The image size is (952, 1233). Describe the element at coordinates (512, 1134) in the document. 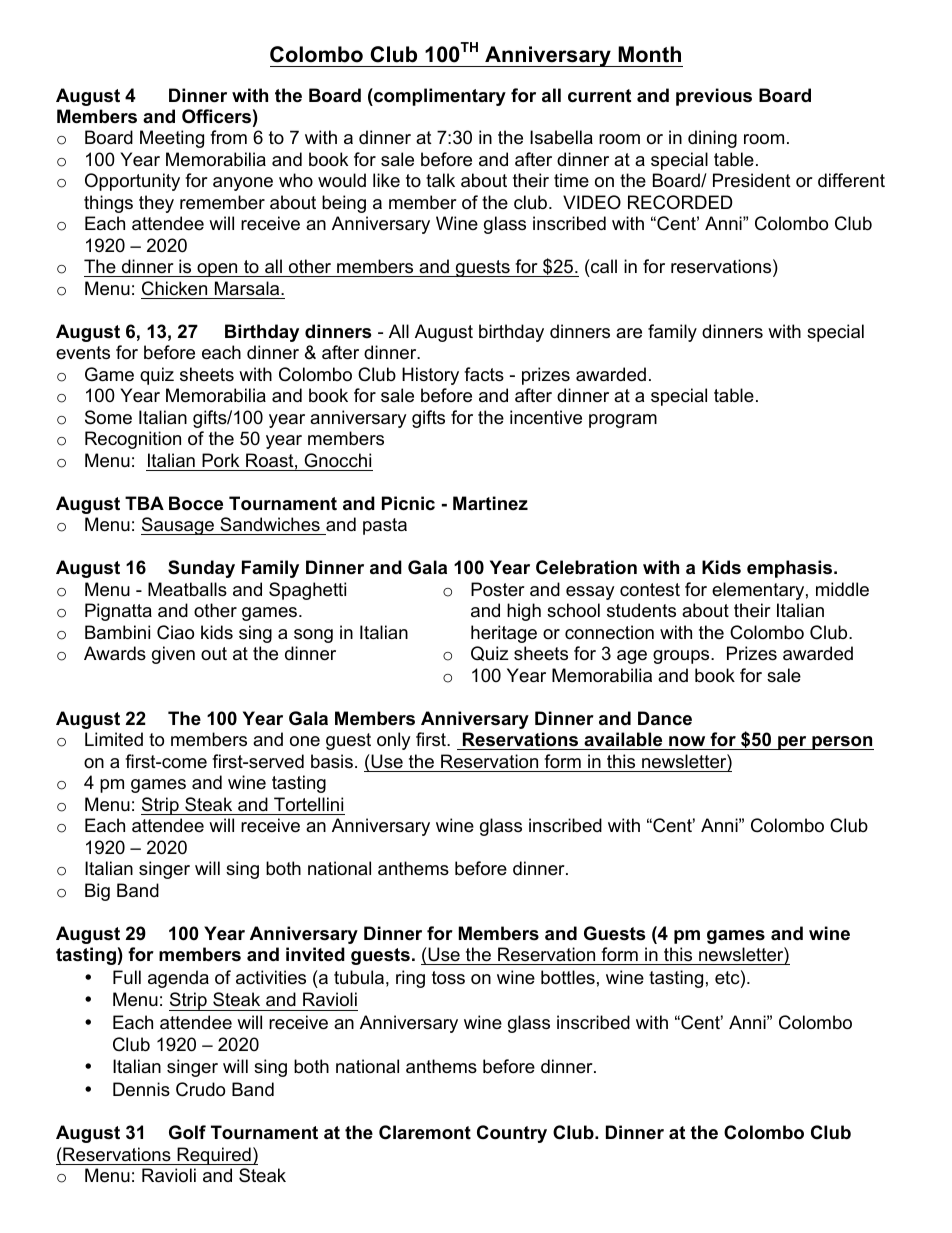

I see `Country` at that location.
